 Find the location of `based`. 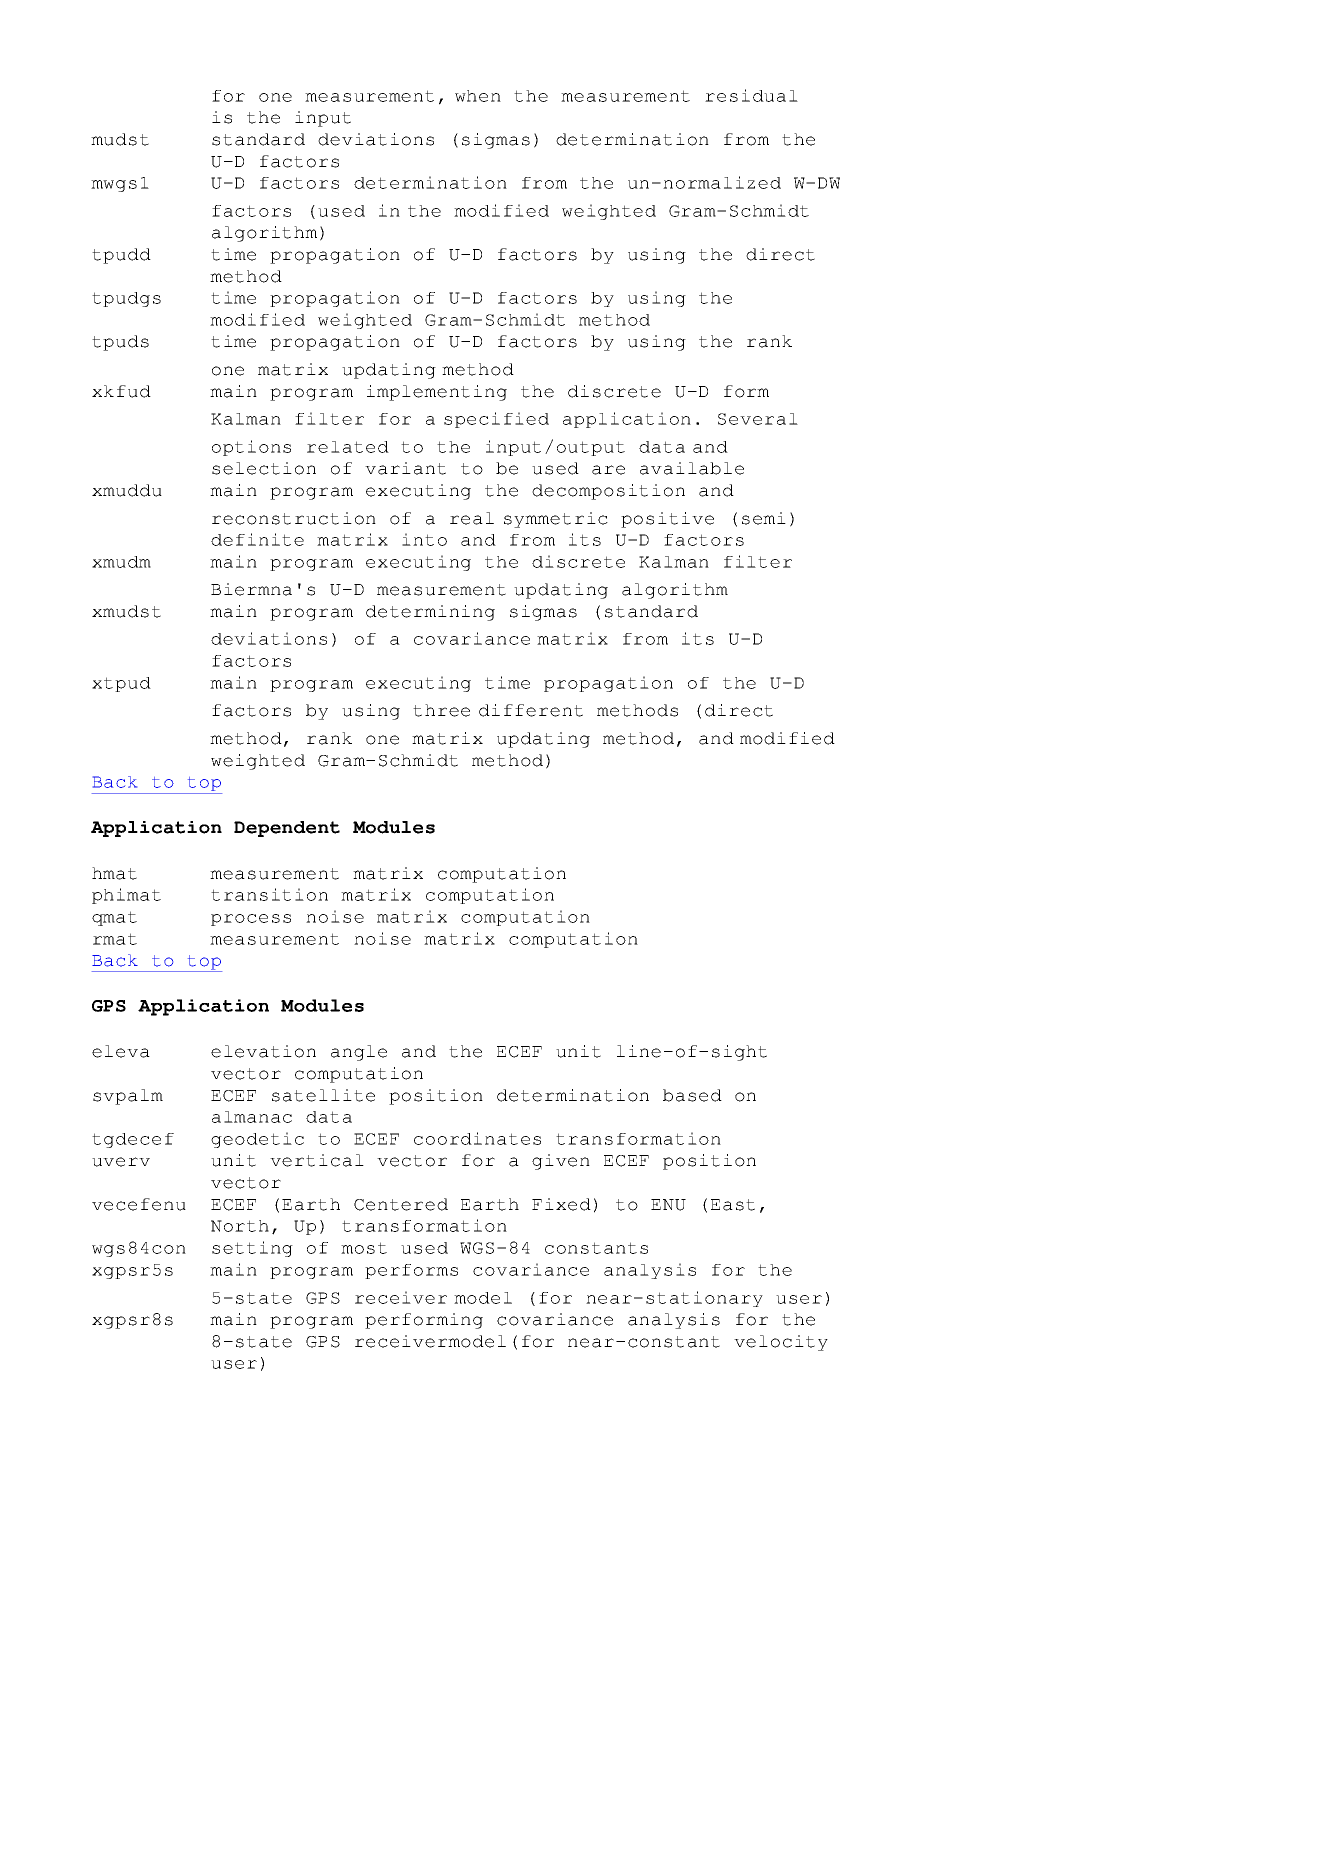

based is located at coordinates (692, 1095).
